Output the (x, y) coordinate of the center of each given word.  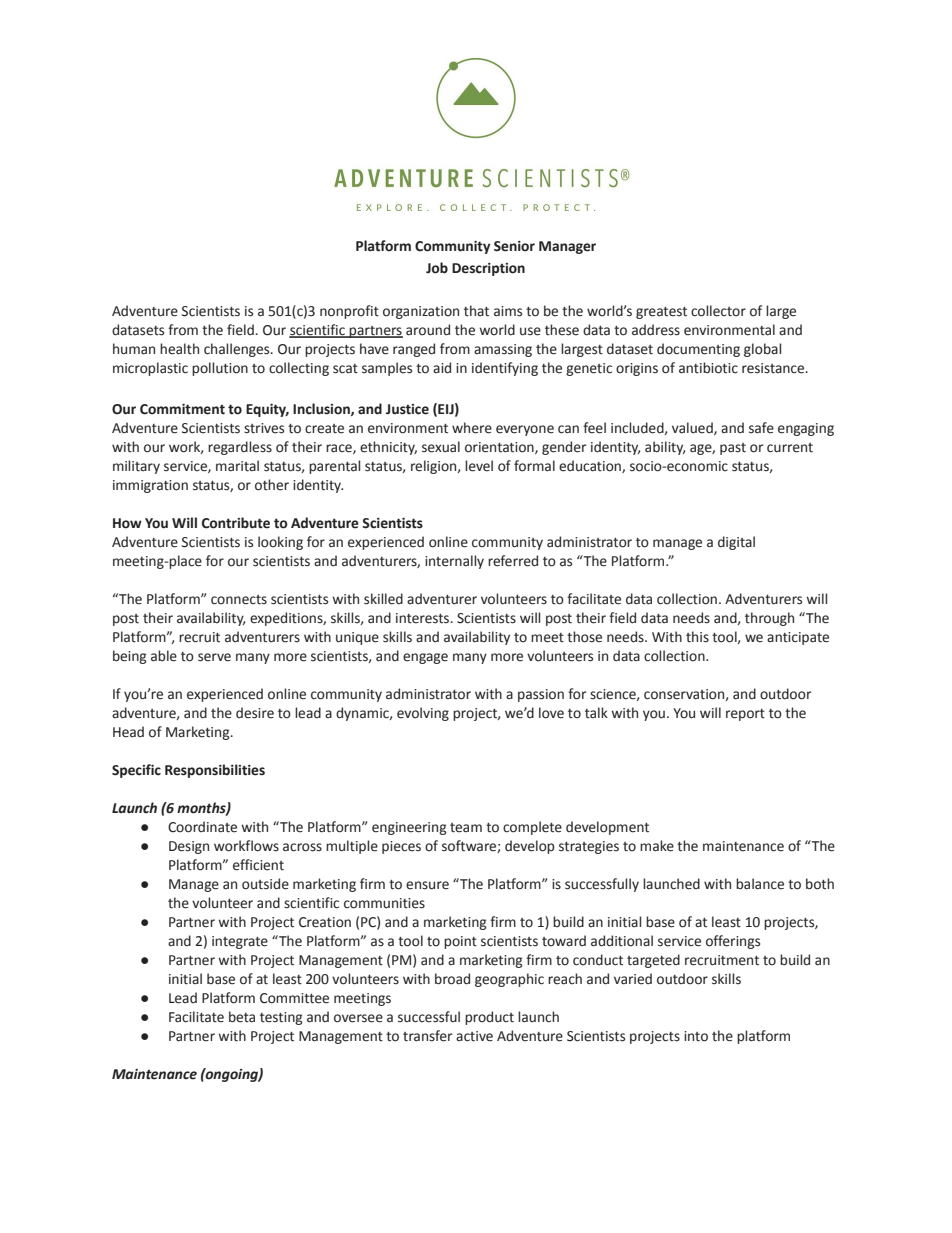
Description (488, 269)
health (179, 349)
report (745, 715)
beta (242, 1017)
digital (736, 543)
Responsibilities (215, 771)
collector (718, 311)
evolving (423, 714)
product (489, 1018)
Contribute (236, 523)
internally (454, 562)
